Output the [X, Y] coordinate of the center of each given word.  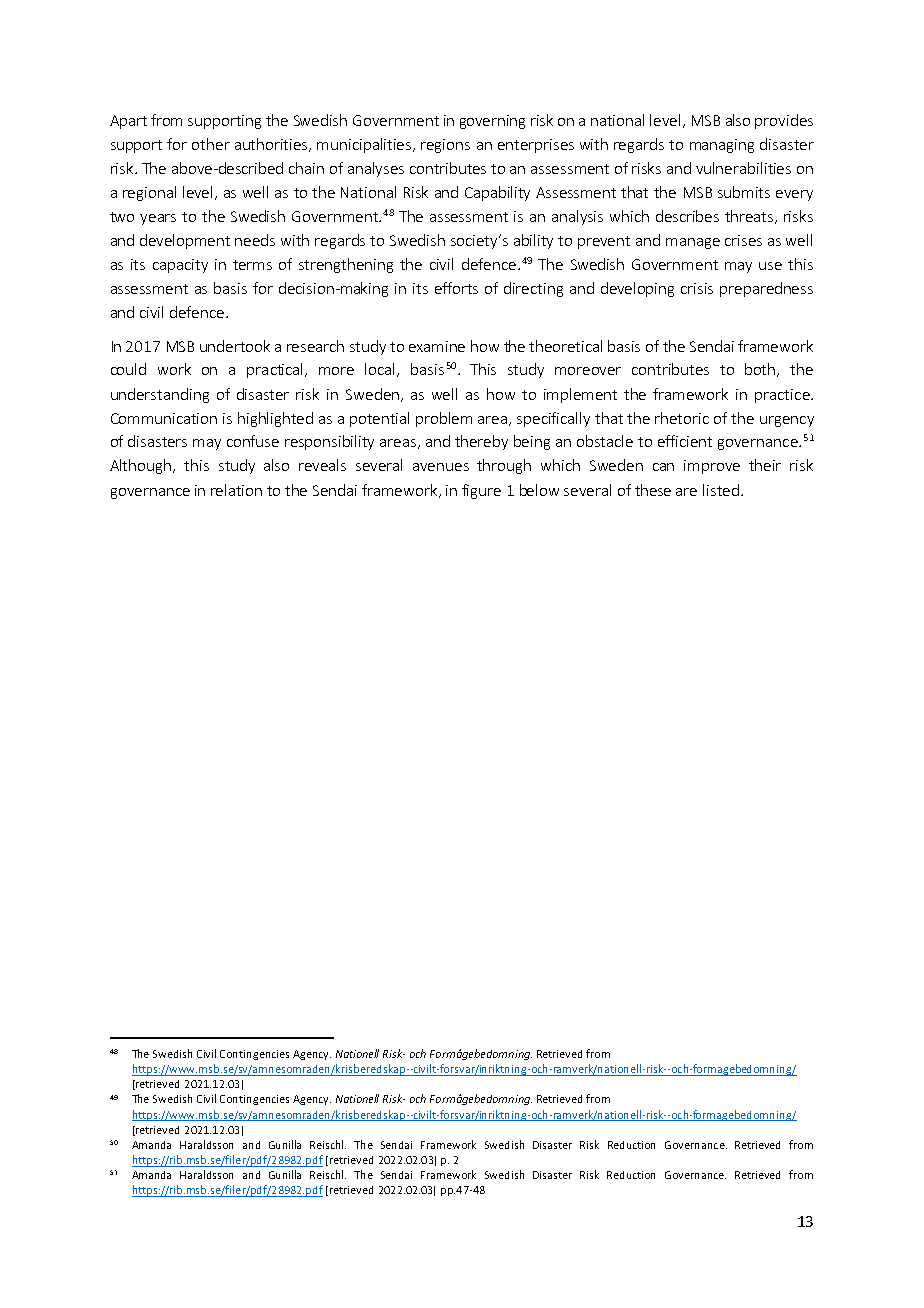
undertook [235, 346]
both [761, 370]
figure [481, 491]
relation [236, 490]
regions [445, 146]
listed [721, 490]
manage [693, 243]
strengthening [346, 265]
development [185, 241]
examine [437, 346]
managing [722, 146]
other [211, 144]
